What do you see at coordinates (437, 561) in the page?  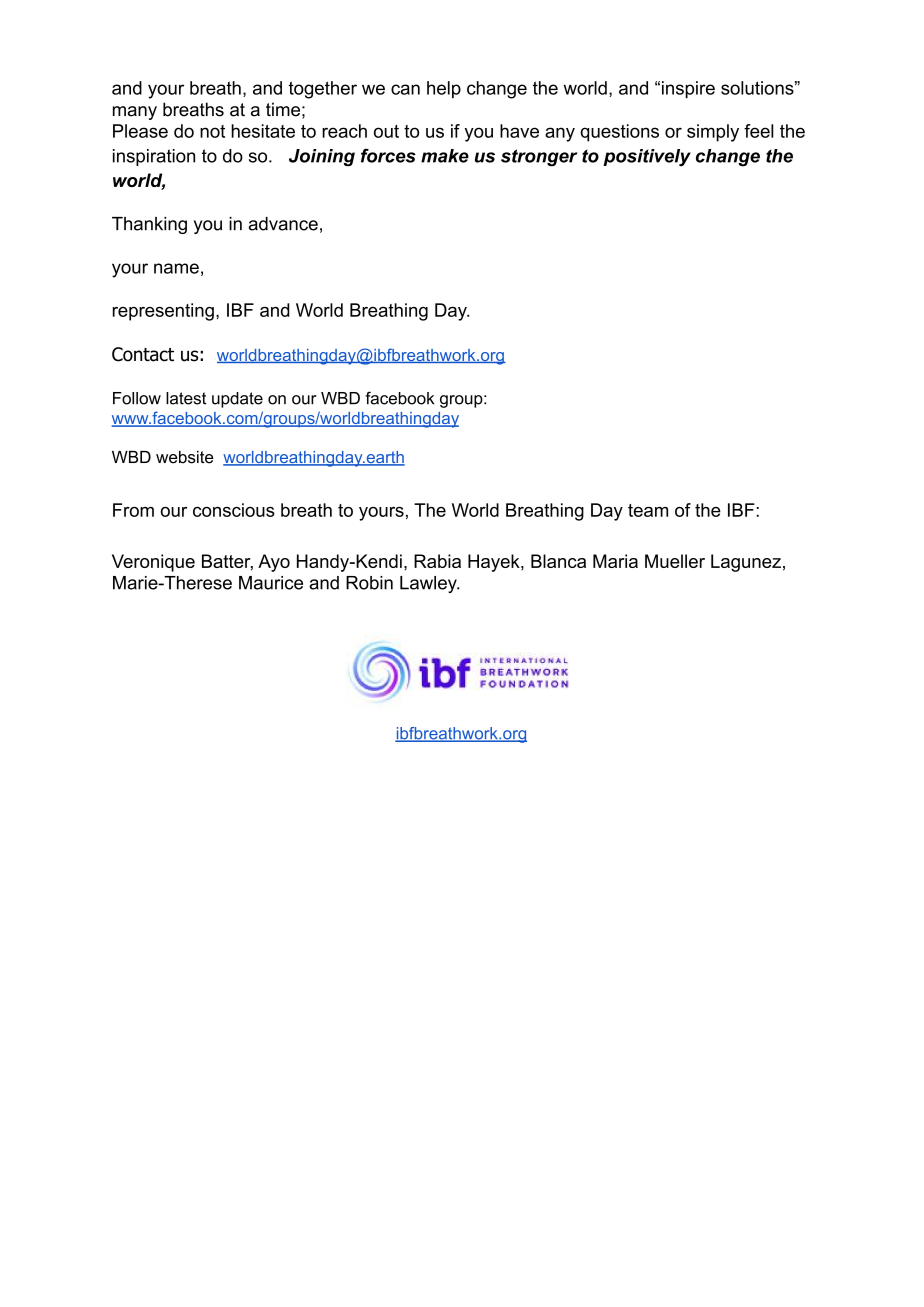 I see `Rabia` at bounding box center [437, 561].
